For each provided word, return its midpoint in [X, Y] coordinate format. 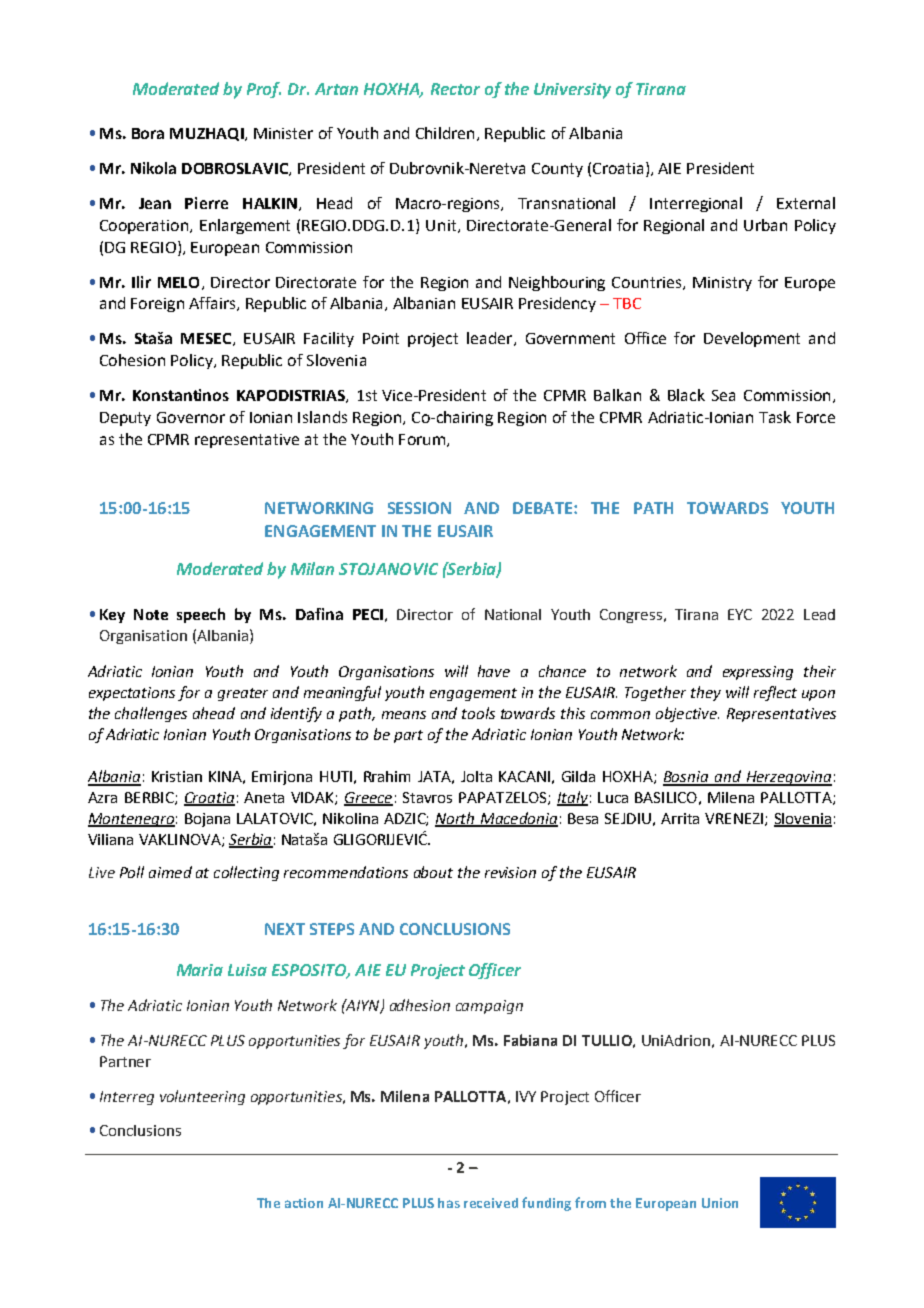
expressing [758, 673]
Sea [723, 395]
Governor [191, 417]
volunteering [202, 1097]
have [494, 671]
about [433, 872]
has [449, 1203]
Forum [422, 439]
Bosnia [687, 778]
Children [445, 133]
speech [201, 615]
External [806, 203]
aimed [170, 872]
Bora [148, 133]
